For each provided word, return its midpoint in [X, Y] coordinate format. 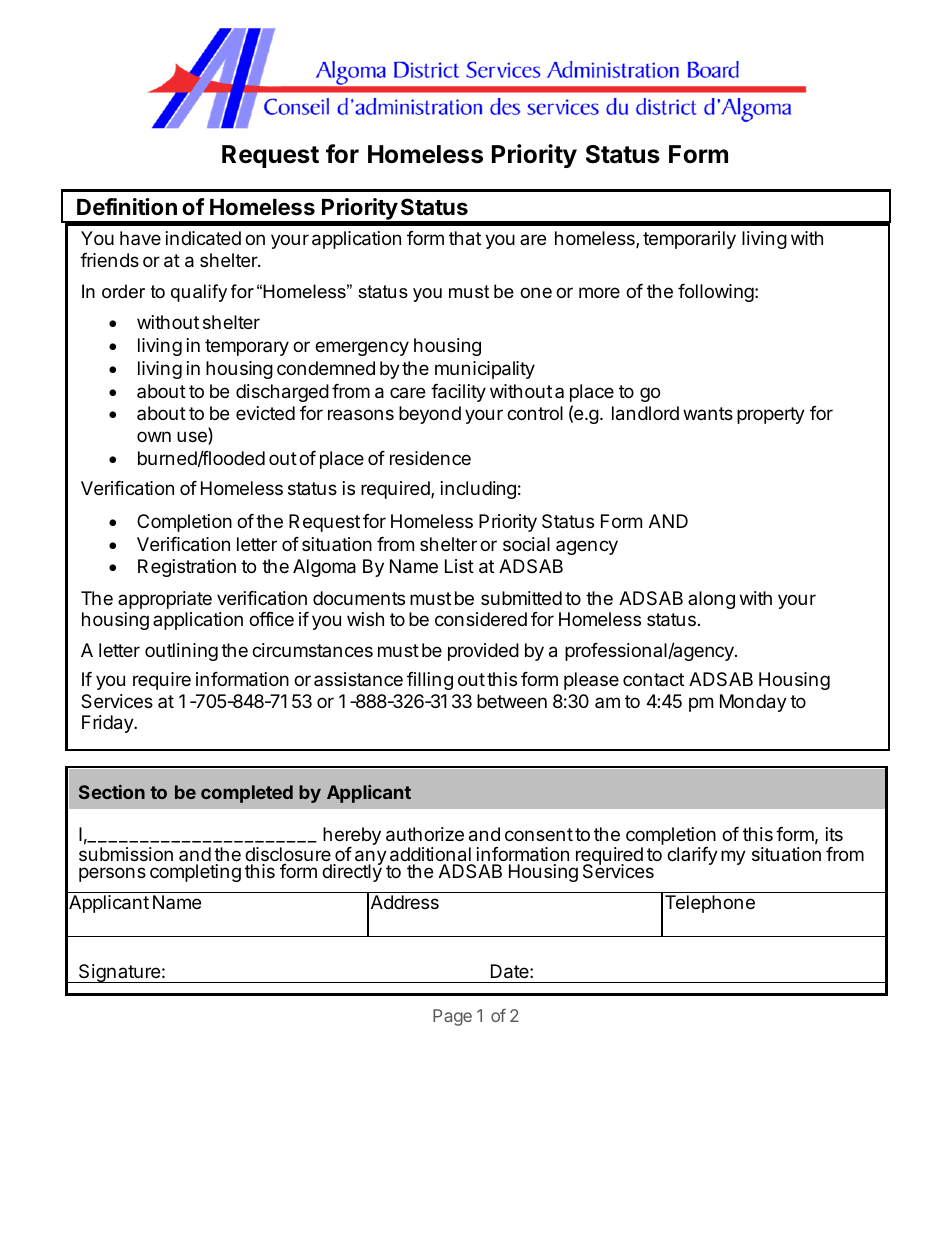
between [512, 701]
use [193, 438]
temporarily [689, 240]
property [771, 415]
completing [195, 873]
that [465, 238]
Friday [108, 724]
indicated [203, 238]
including [478, 490]
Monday [753, 703]
